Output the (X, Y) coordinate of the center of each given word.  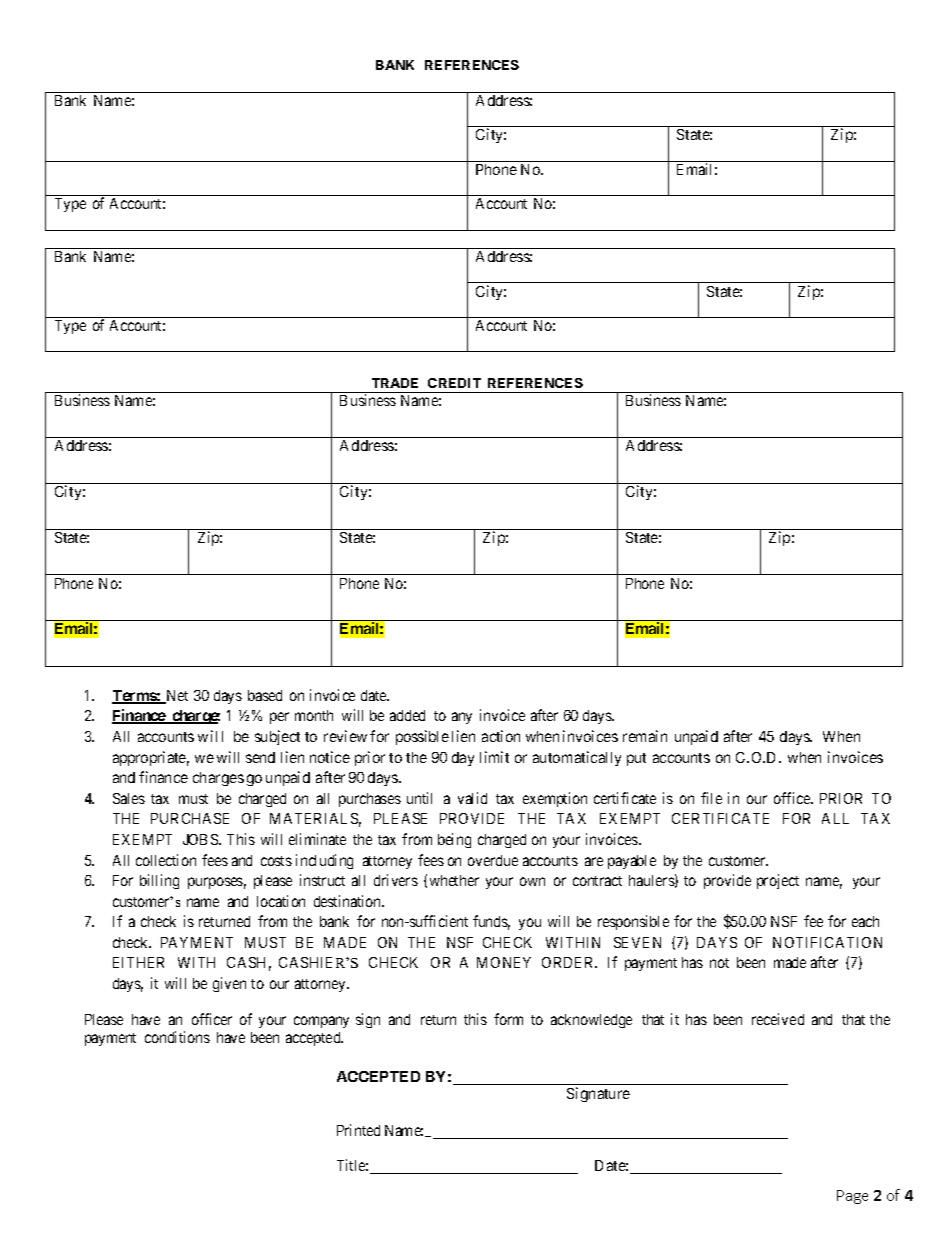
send (260, 757)
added (407, 715)
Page (852, 1197)
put (636, 759)
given (229, 984)
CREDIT (454, 383)
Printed (358, 1130)
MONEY (504, 962)
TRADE (395, 383)
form (508, 1019)
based (265, 695)
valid (472, 798)
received (778, 1019)
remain (645, 736)
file (711, 798)
